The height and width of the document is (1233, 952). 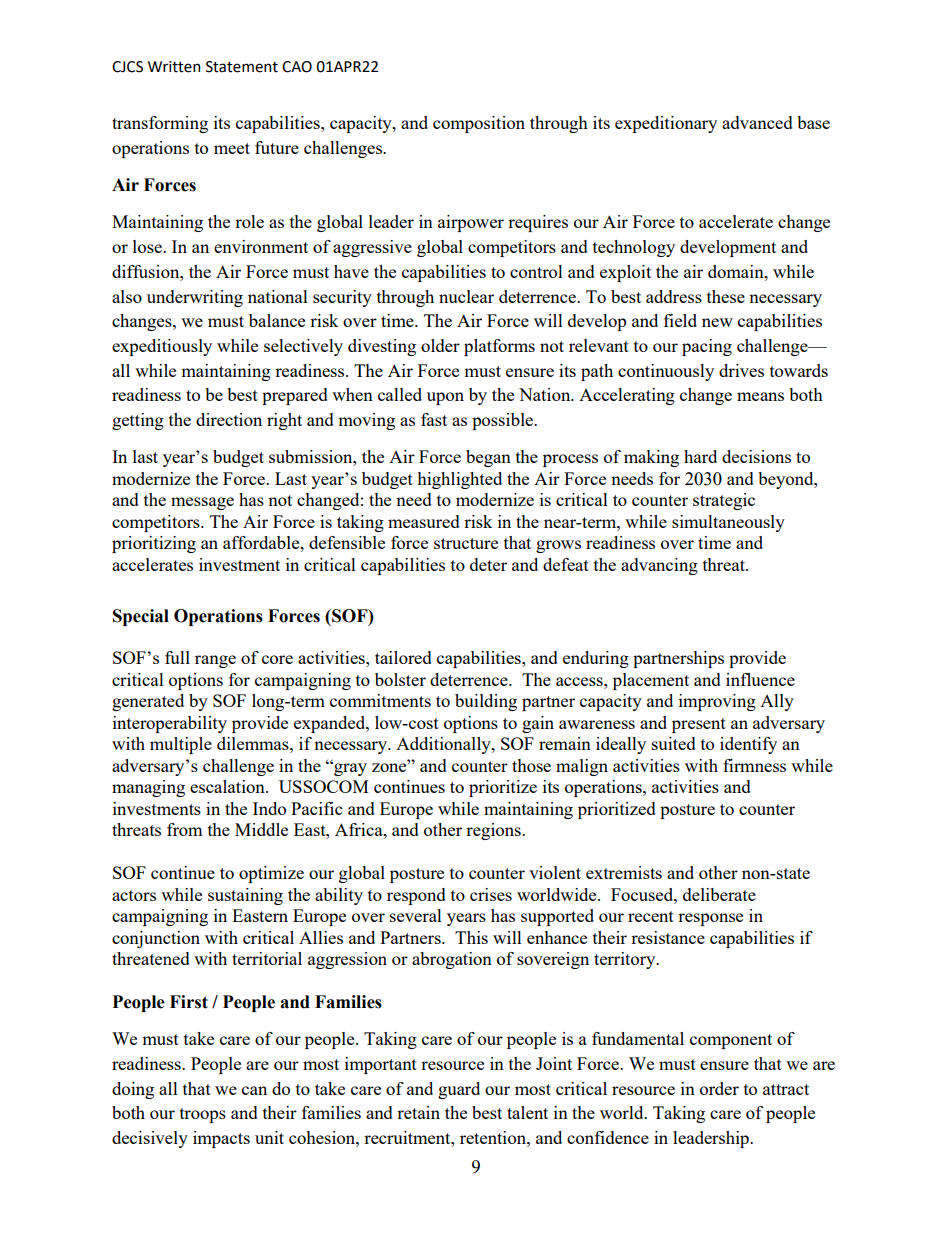 What do you see at coordinates (488, 458) in the document?
I see `began` at bounding box center [488, 458].
